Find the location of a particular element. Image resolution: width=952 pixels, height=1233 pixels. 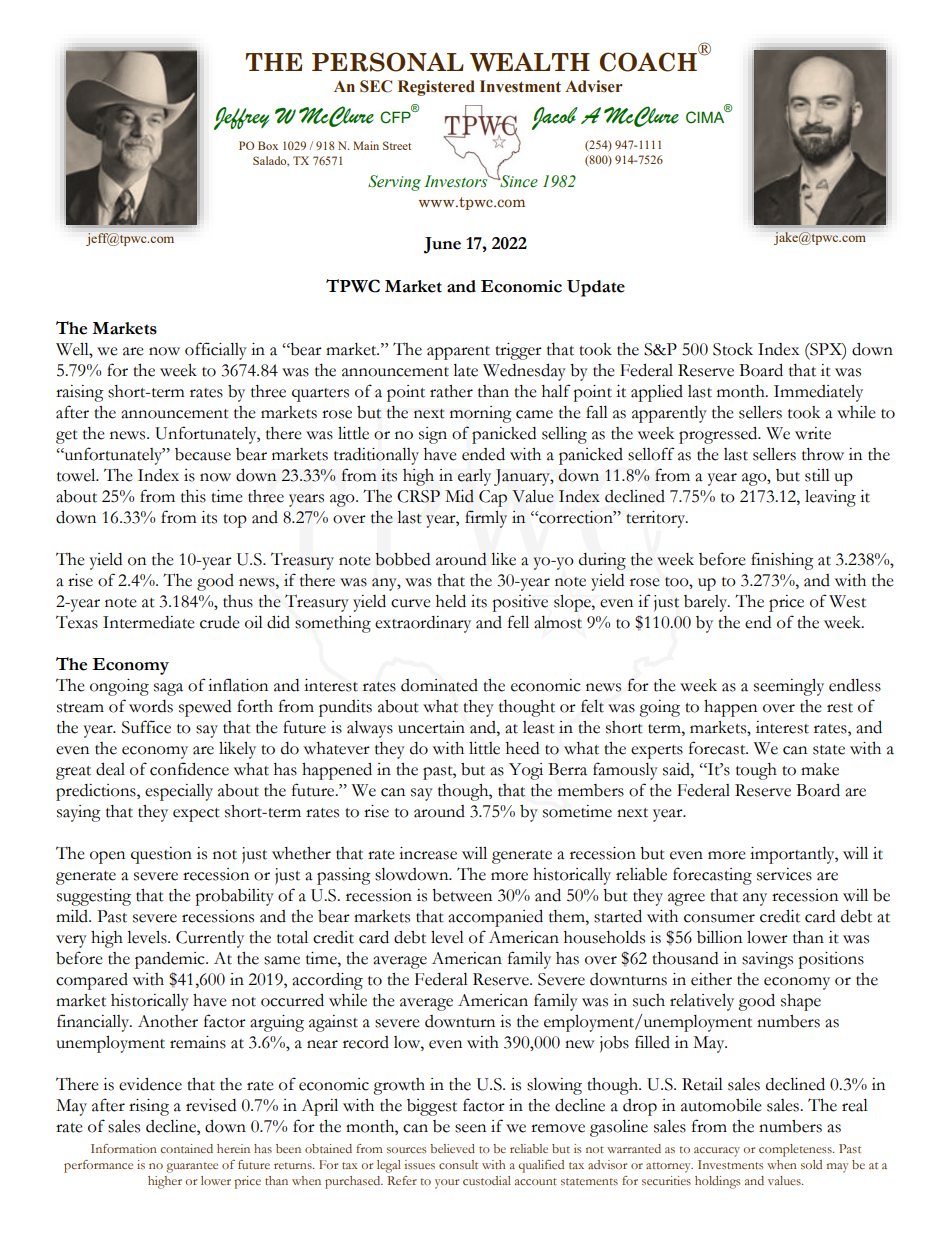

Registered is located at coordinates (436, 88).
